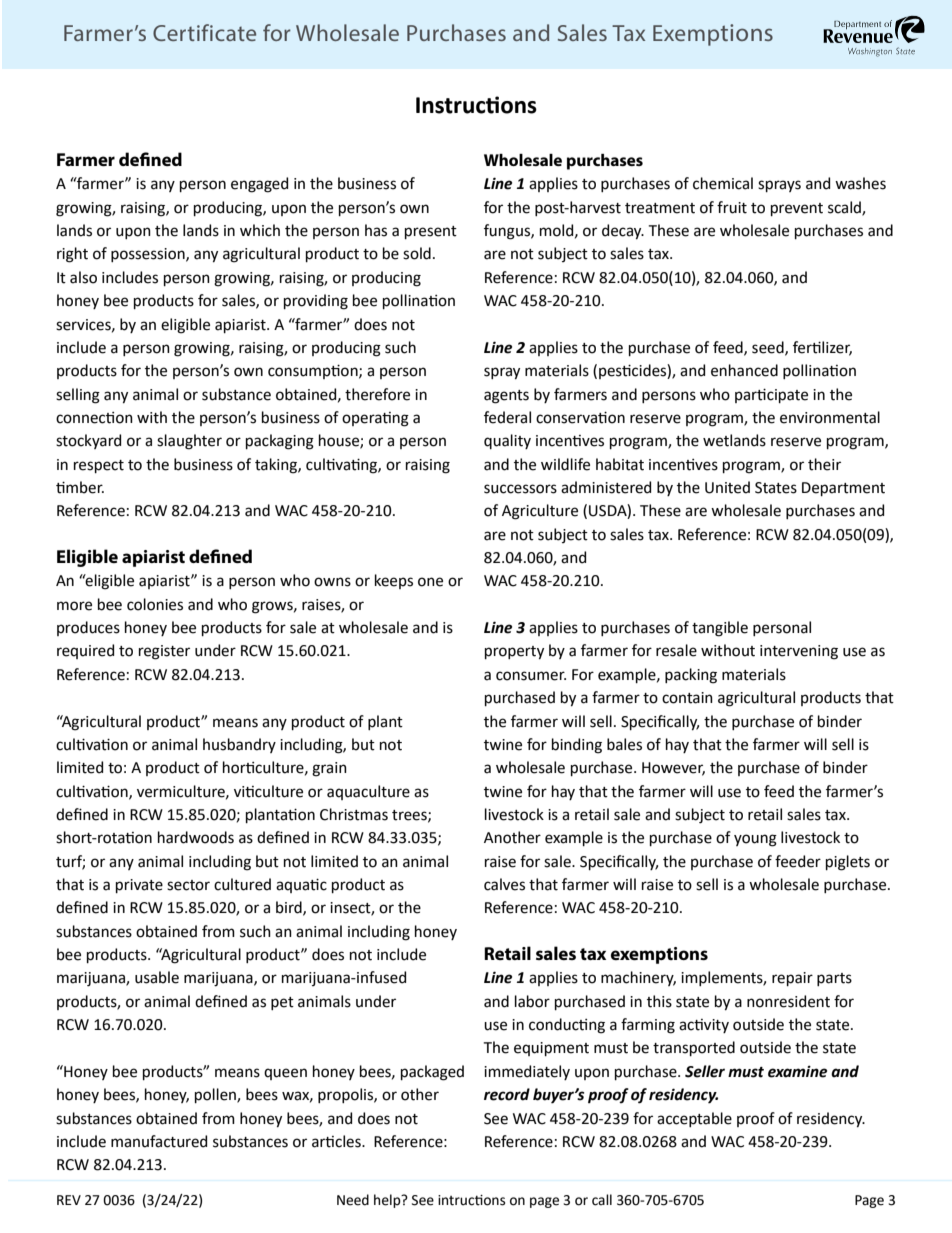  I want to click on colonies, so click(155, 604).
